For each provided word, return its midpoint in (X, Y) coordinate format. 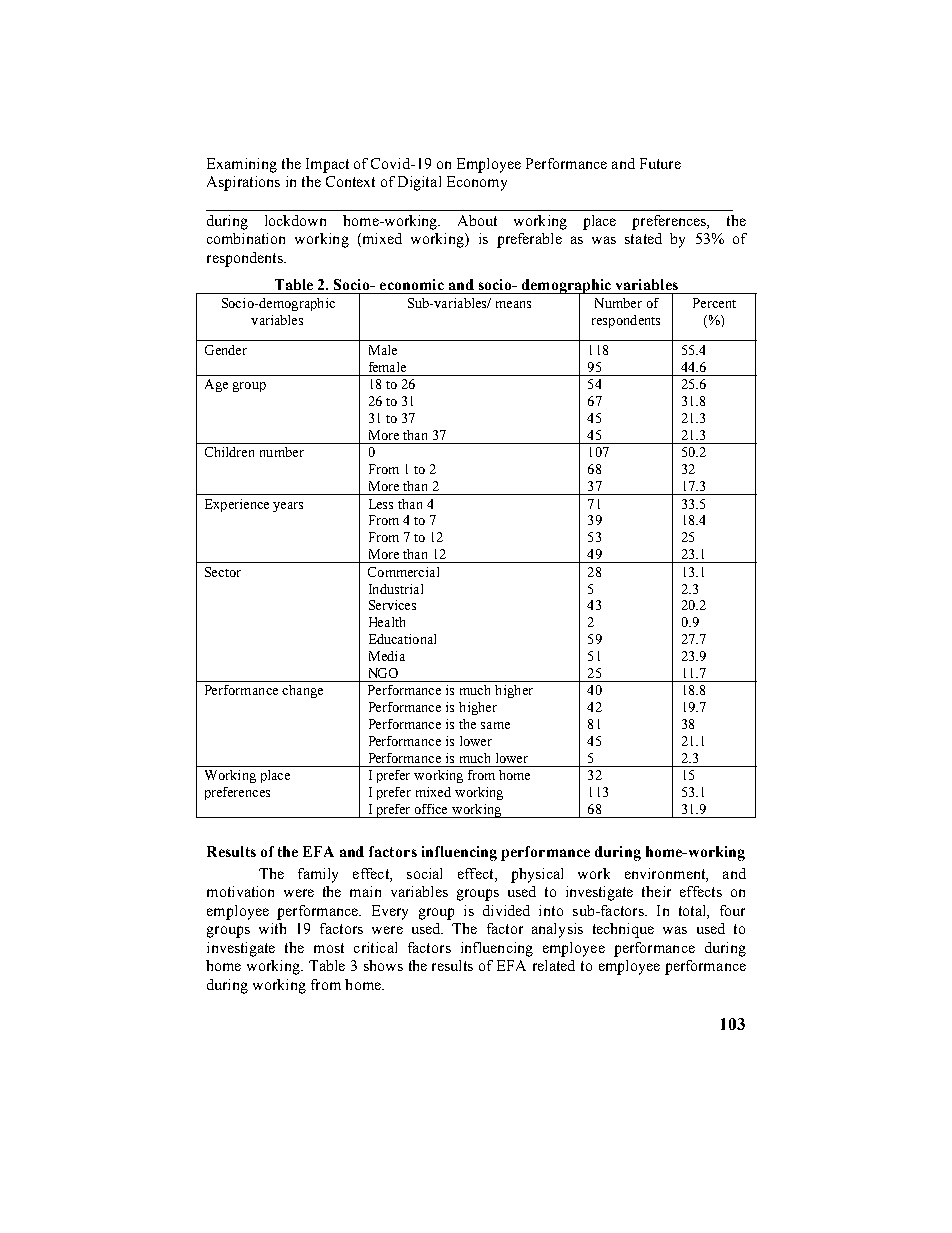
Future (660, 163)
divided (506, 910)
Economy (477, 183)
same (495, 725)
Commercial (403, 572)
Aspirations (243, 183)
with (272, 928)
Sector (223, 572)
